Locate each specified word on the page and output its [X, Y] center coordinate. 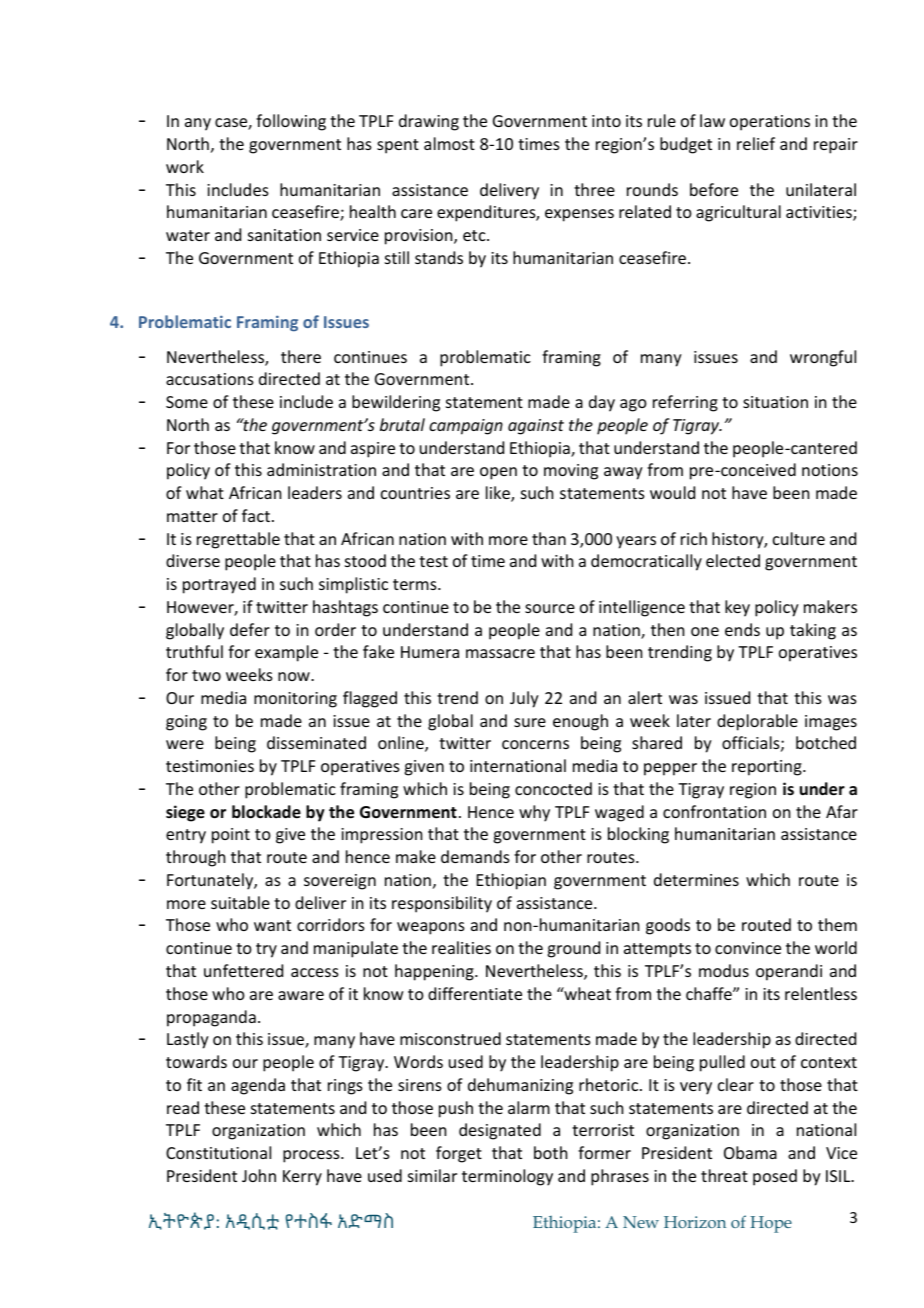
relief [756, 143]
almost [449, 143]
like [499, 494]
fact [256, 515]
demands [475, 856]
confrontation [714, 811]
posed [775, 1177]
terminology [507, 1177]
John [259, 1175]
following [291, 122]
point [231, 836]
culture [799, 538]
